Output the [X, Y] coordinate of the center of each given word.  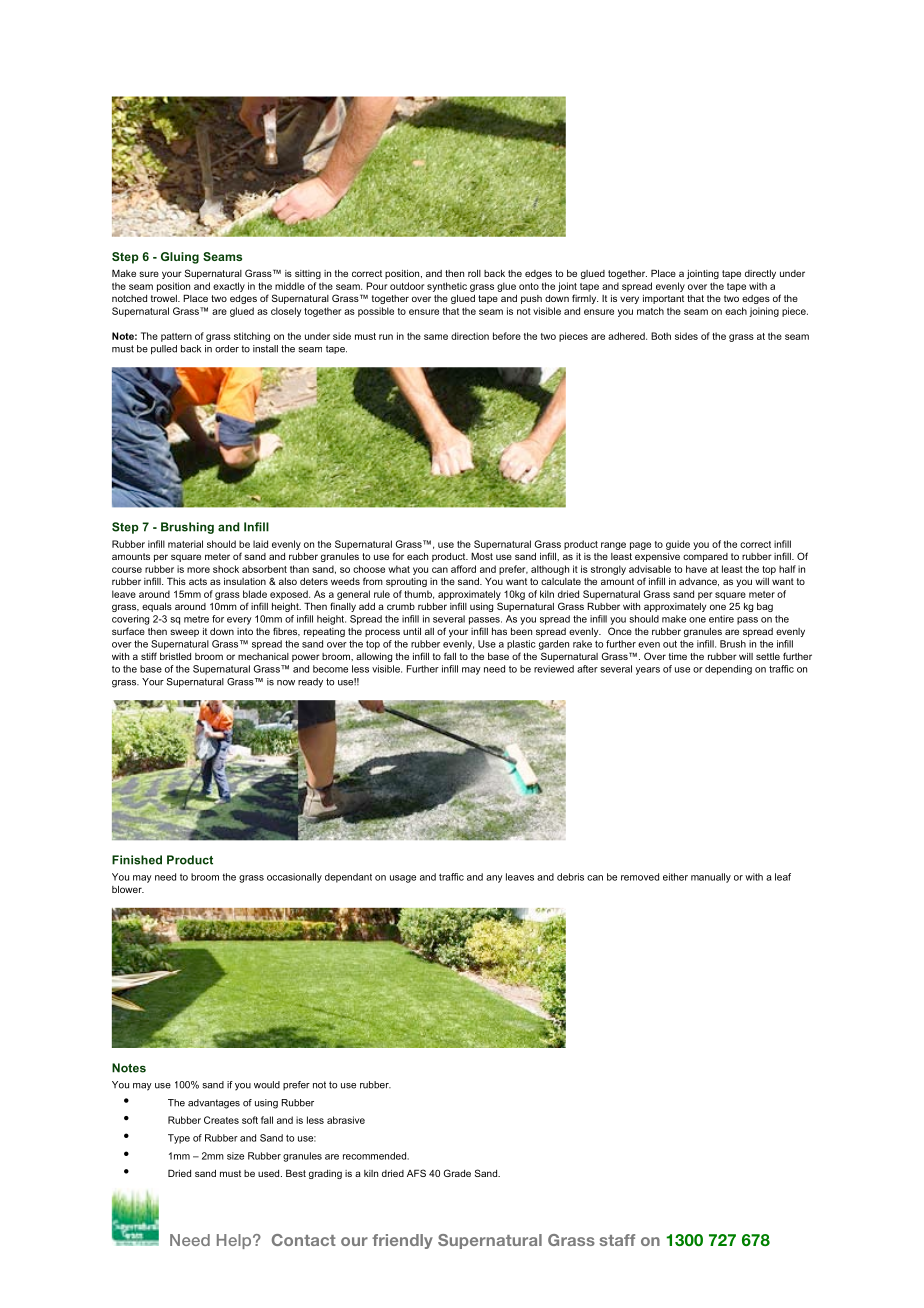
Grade [457, 1173]
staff [617, 1240]
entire [721, 619]
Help [235, 1241]
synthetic [447, 287]
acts [198, 581]
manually [711, 878]
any [494, 879]
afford [463, 569]
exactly [229, 287]
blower [128, 889]
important [663, 299]
